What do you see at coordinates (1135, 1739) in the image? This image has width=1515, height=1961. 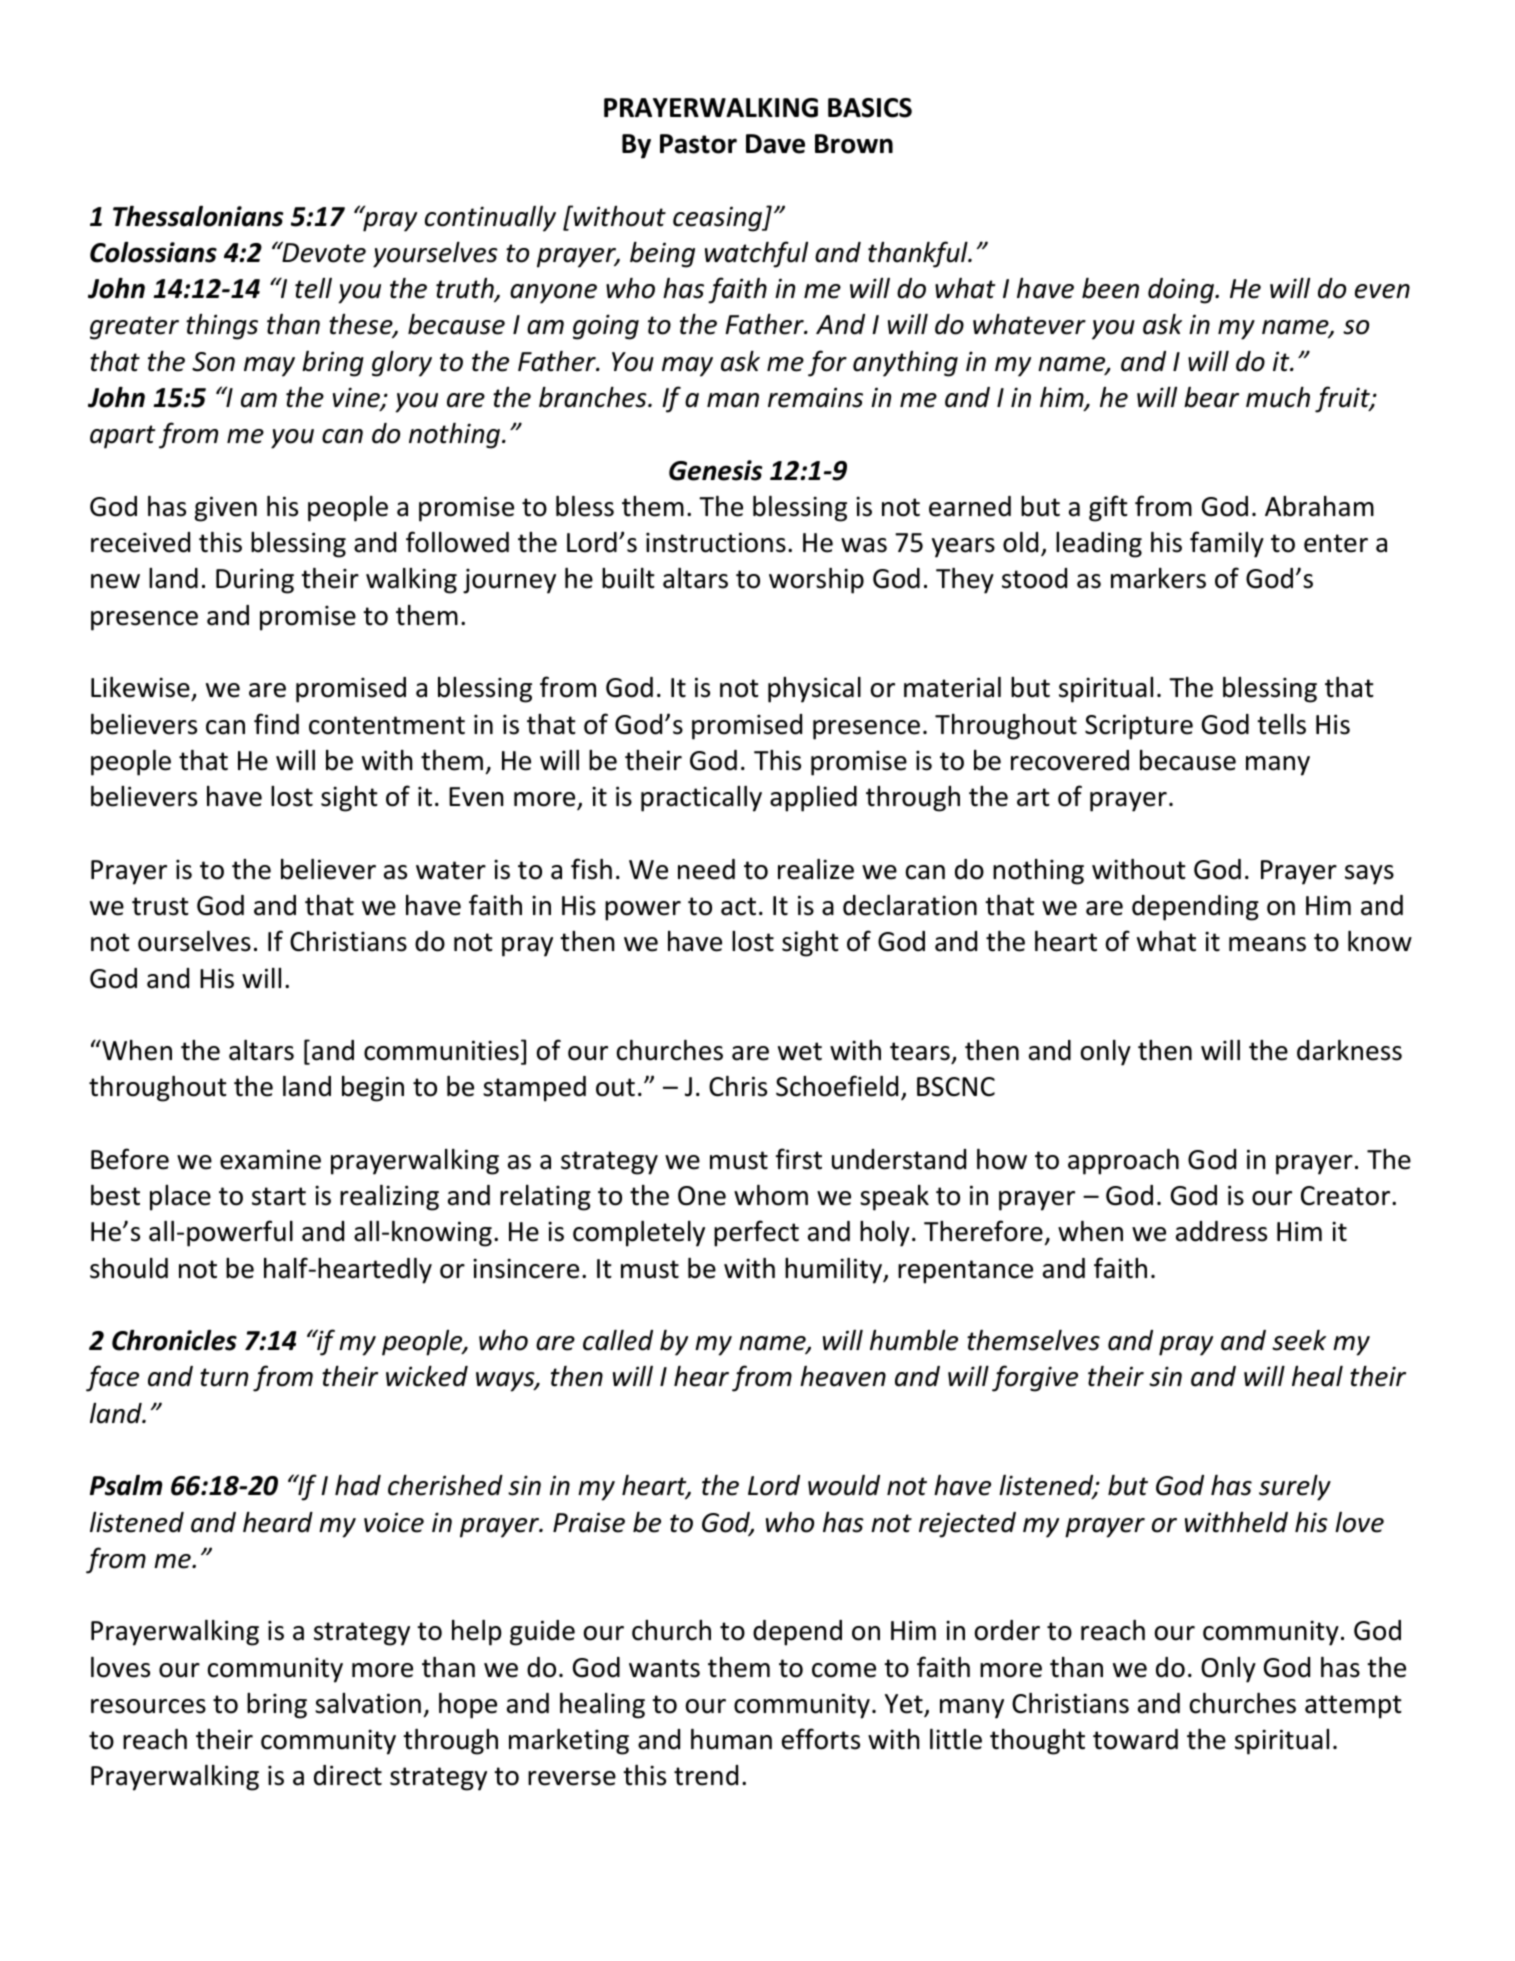 I see `toward` at bounding box center [1135, 1739].
